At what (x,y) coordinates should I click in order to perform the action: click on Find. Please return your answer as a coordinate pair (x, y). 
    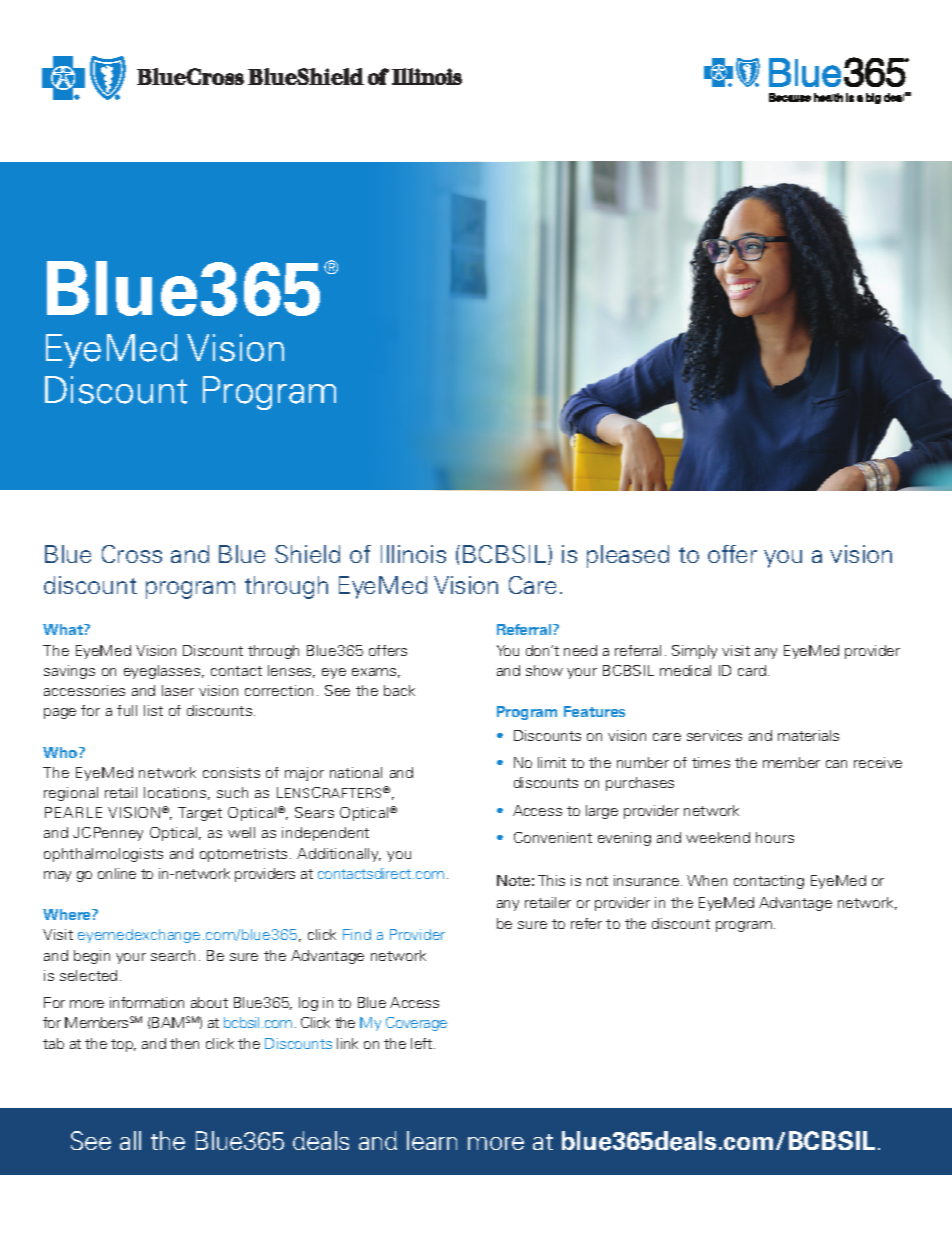
    Looking at the image, I should click on (357, 934).
